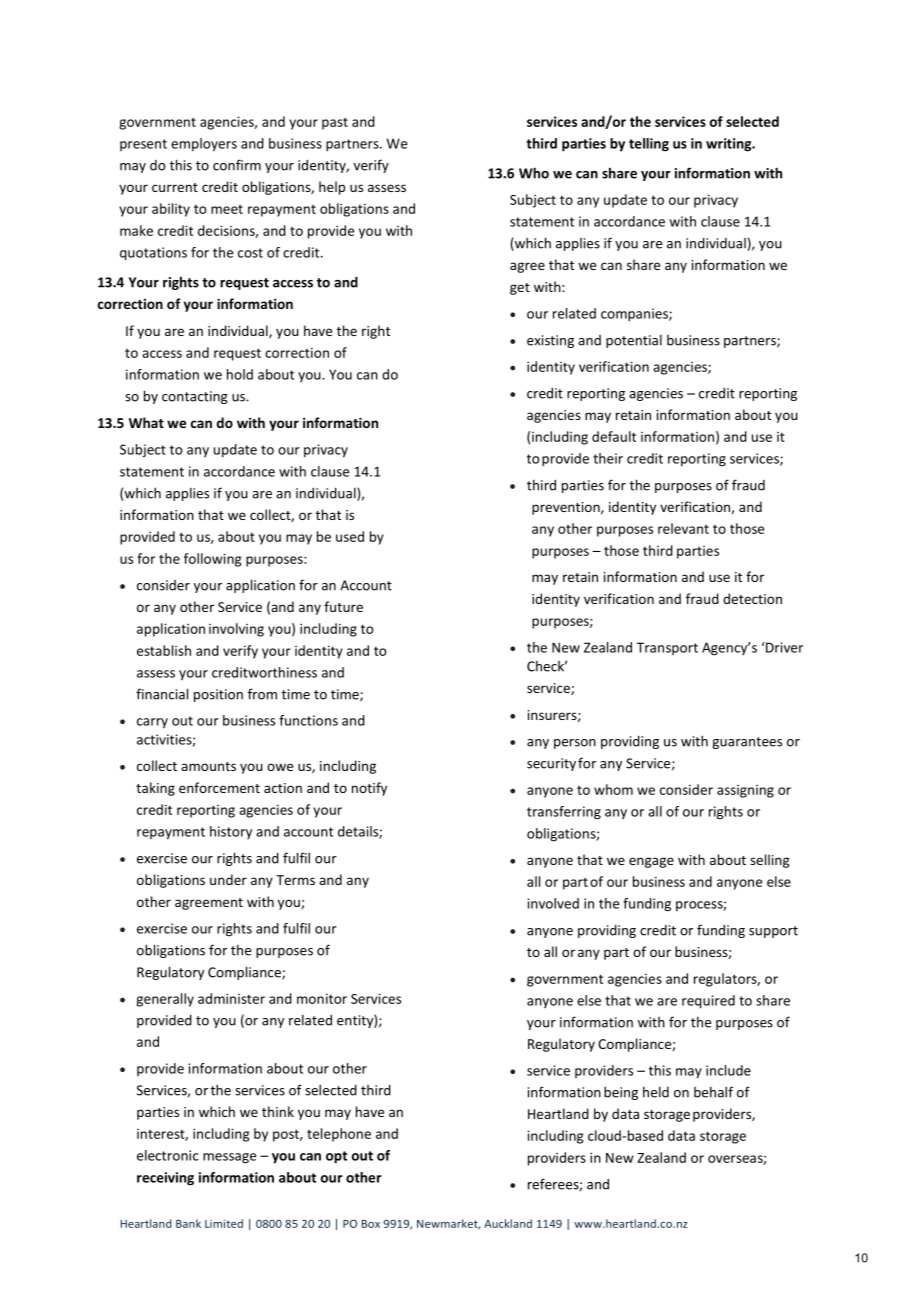 The width and height of the screenshot is (924, 1307). Describe the element at coordinates (564, 813) in the screenshot. I see `transferring` at that location.
